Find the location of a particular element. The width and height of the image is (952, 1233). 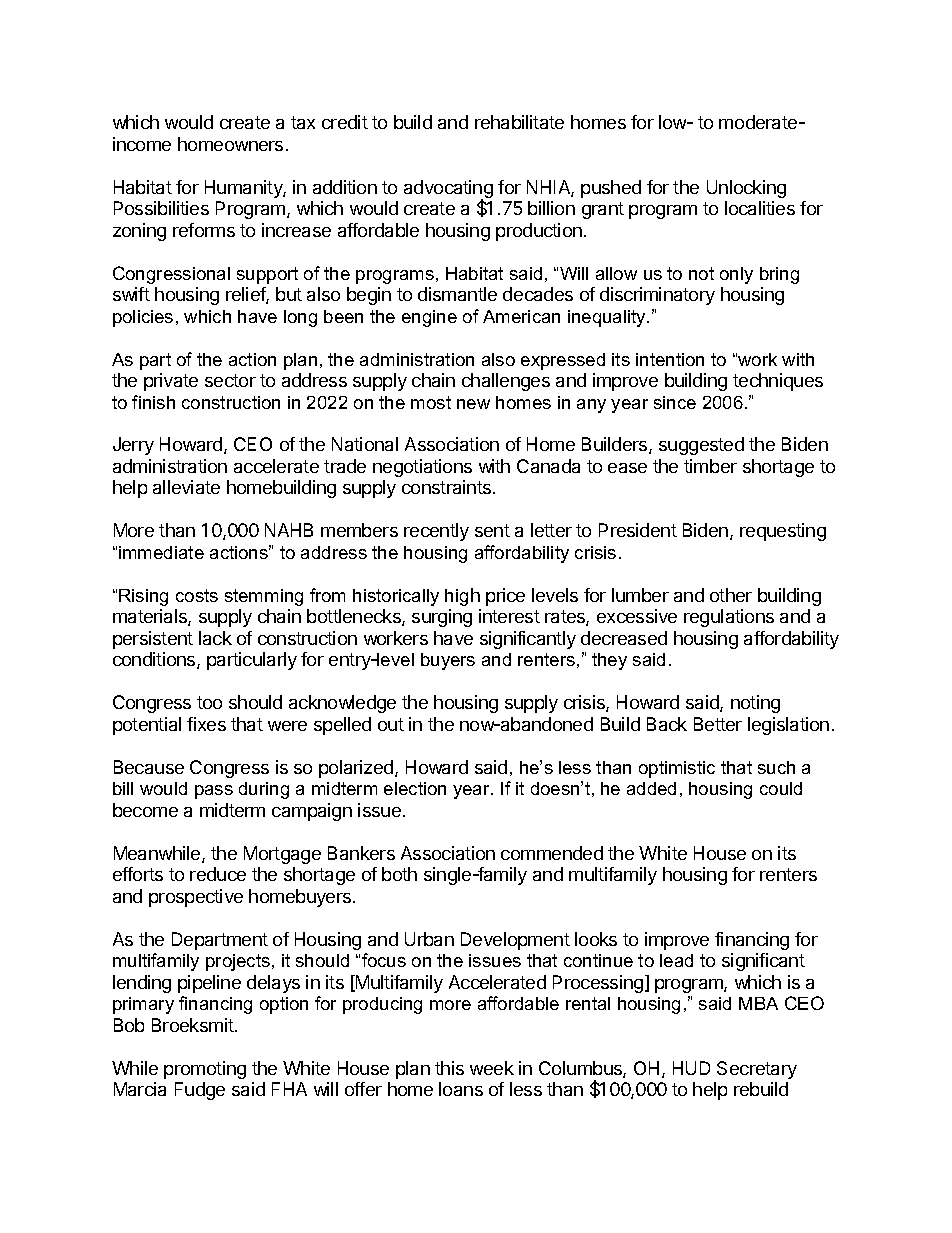

Better is located at coordinates (718, 724).
